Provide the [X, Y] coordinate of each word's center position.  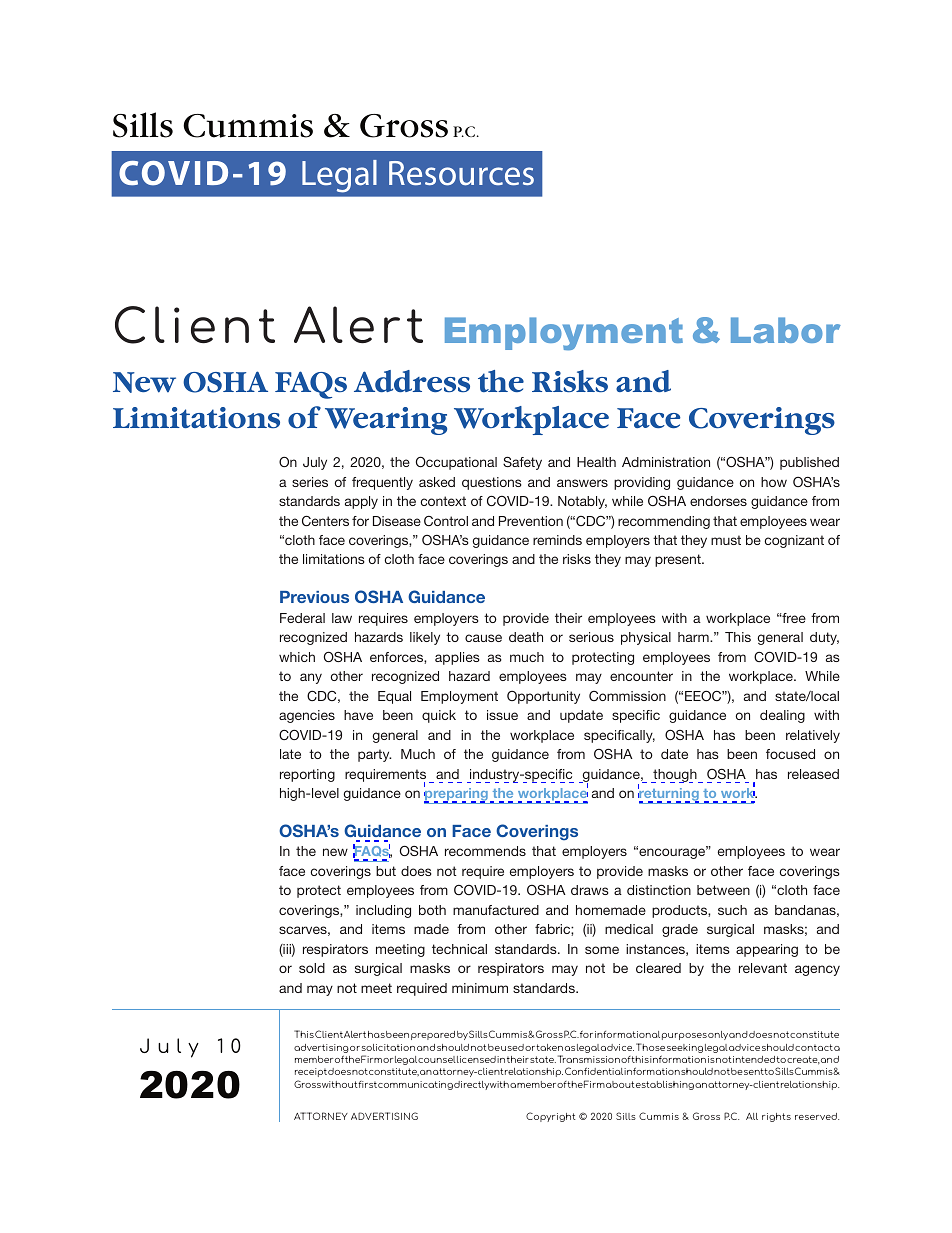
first [367, 1084]
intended [754, 1059]
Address [412, 381]
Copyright [551, 1117]
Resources [461, 173]
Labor [786, 330]
